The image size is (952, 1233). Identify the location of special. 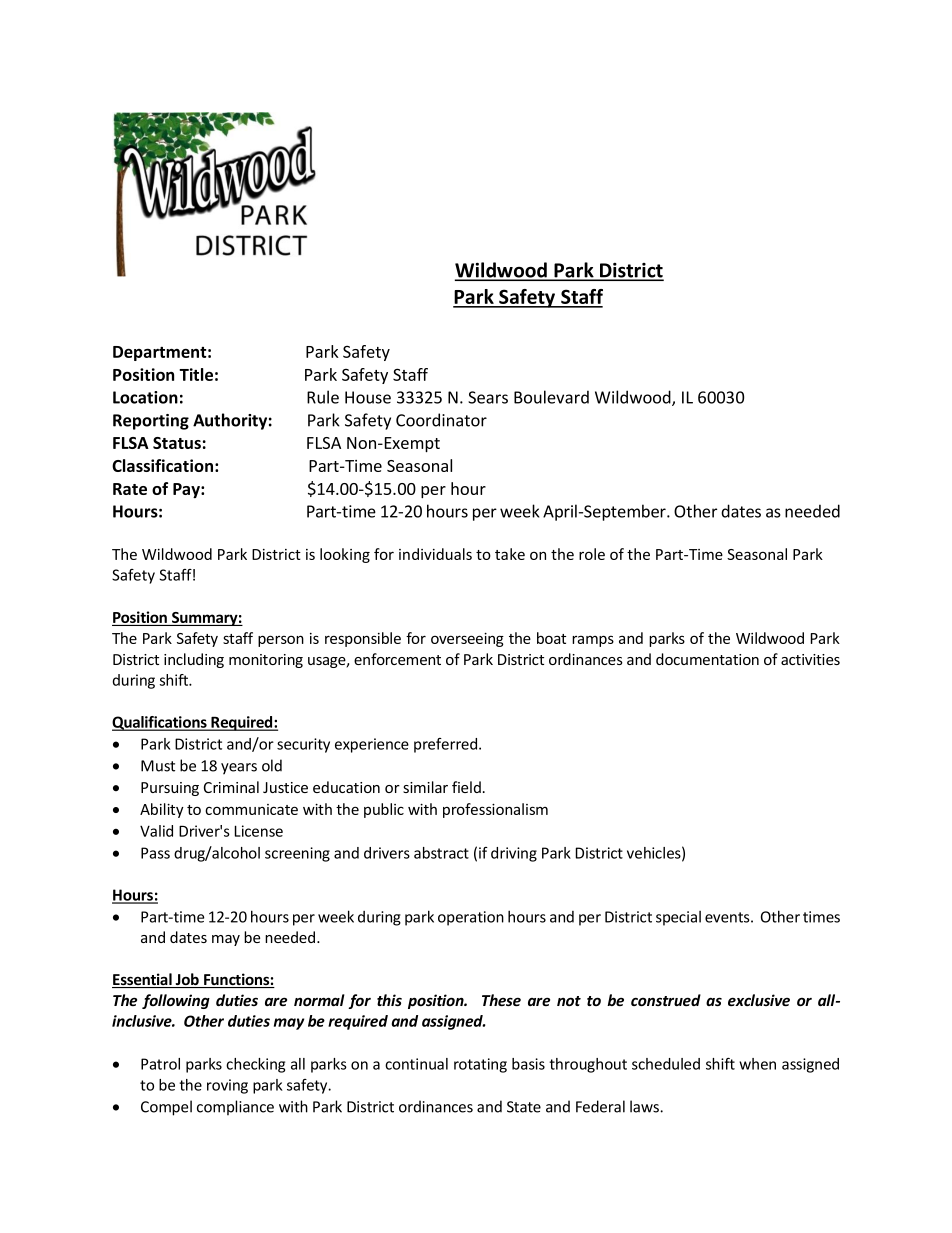
(678, 918).
